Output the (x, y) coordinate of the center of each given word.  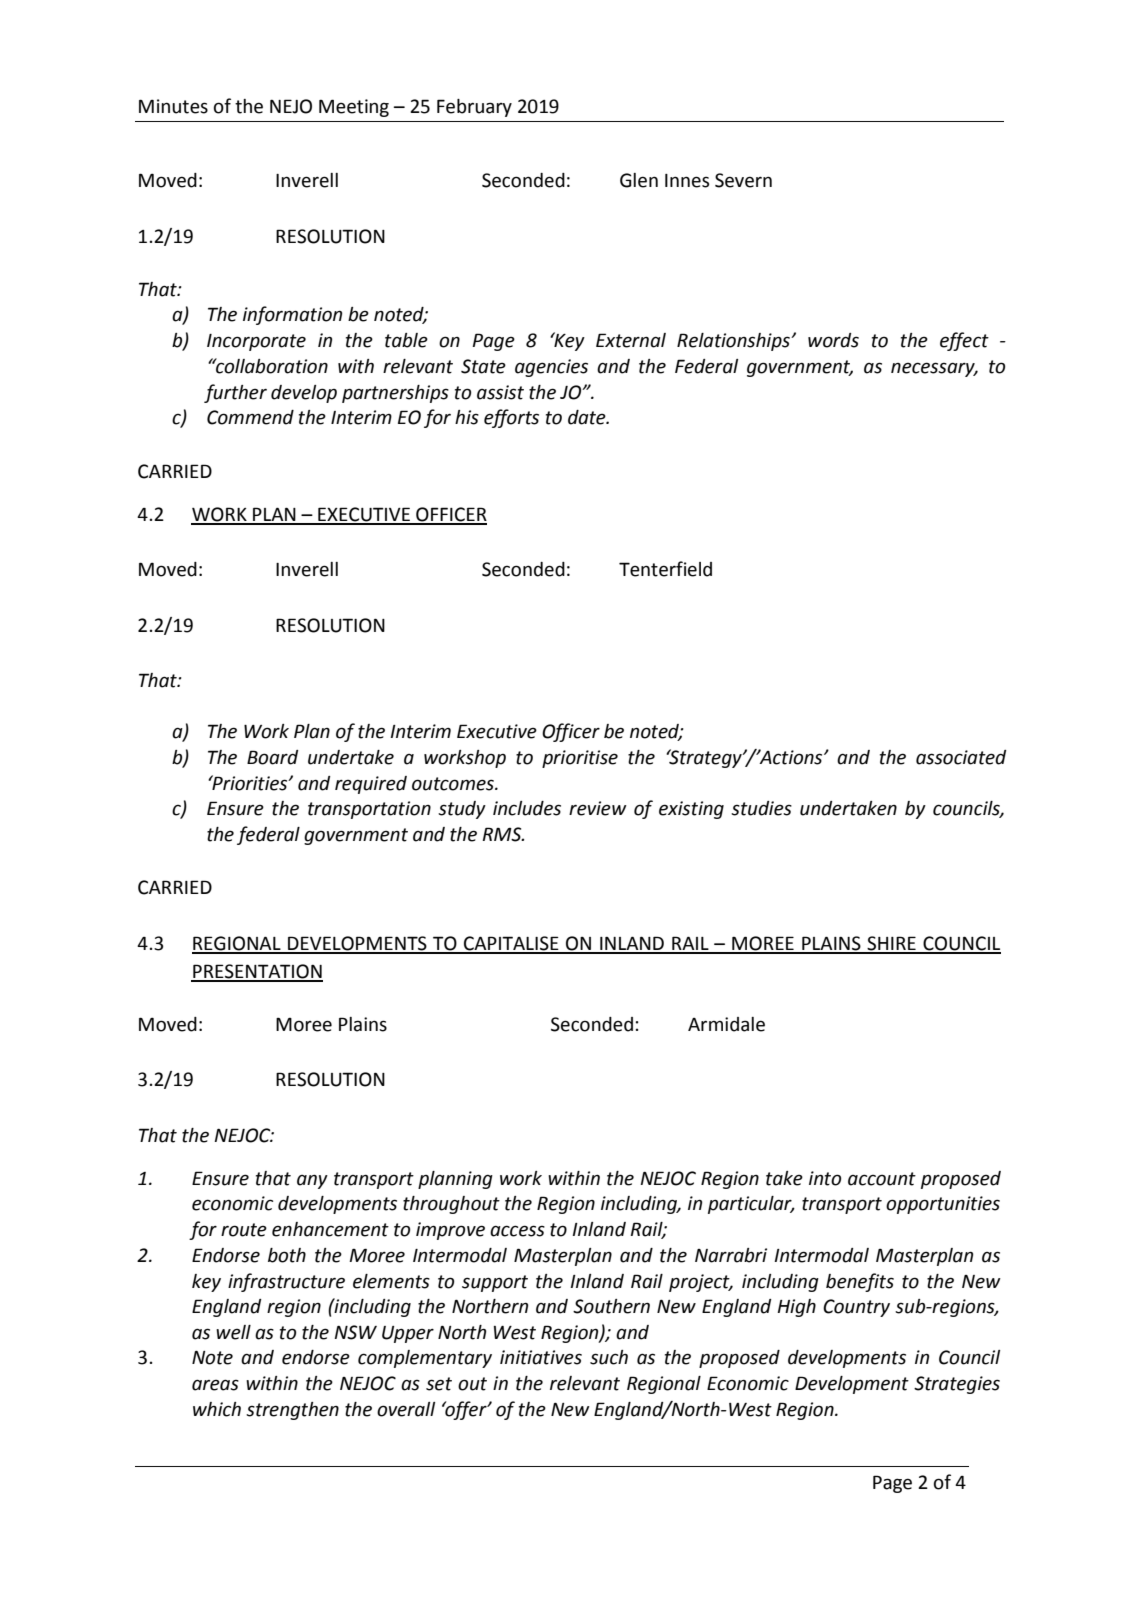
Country (856, 1308)
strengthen (292, 1411)
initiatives (541, 1357)
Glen (639, 180)
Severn (743, 180)
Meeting (354, 108)
